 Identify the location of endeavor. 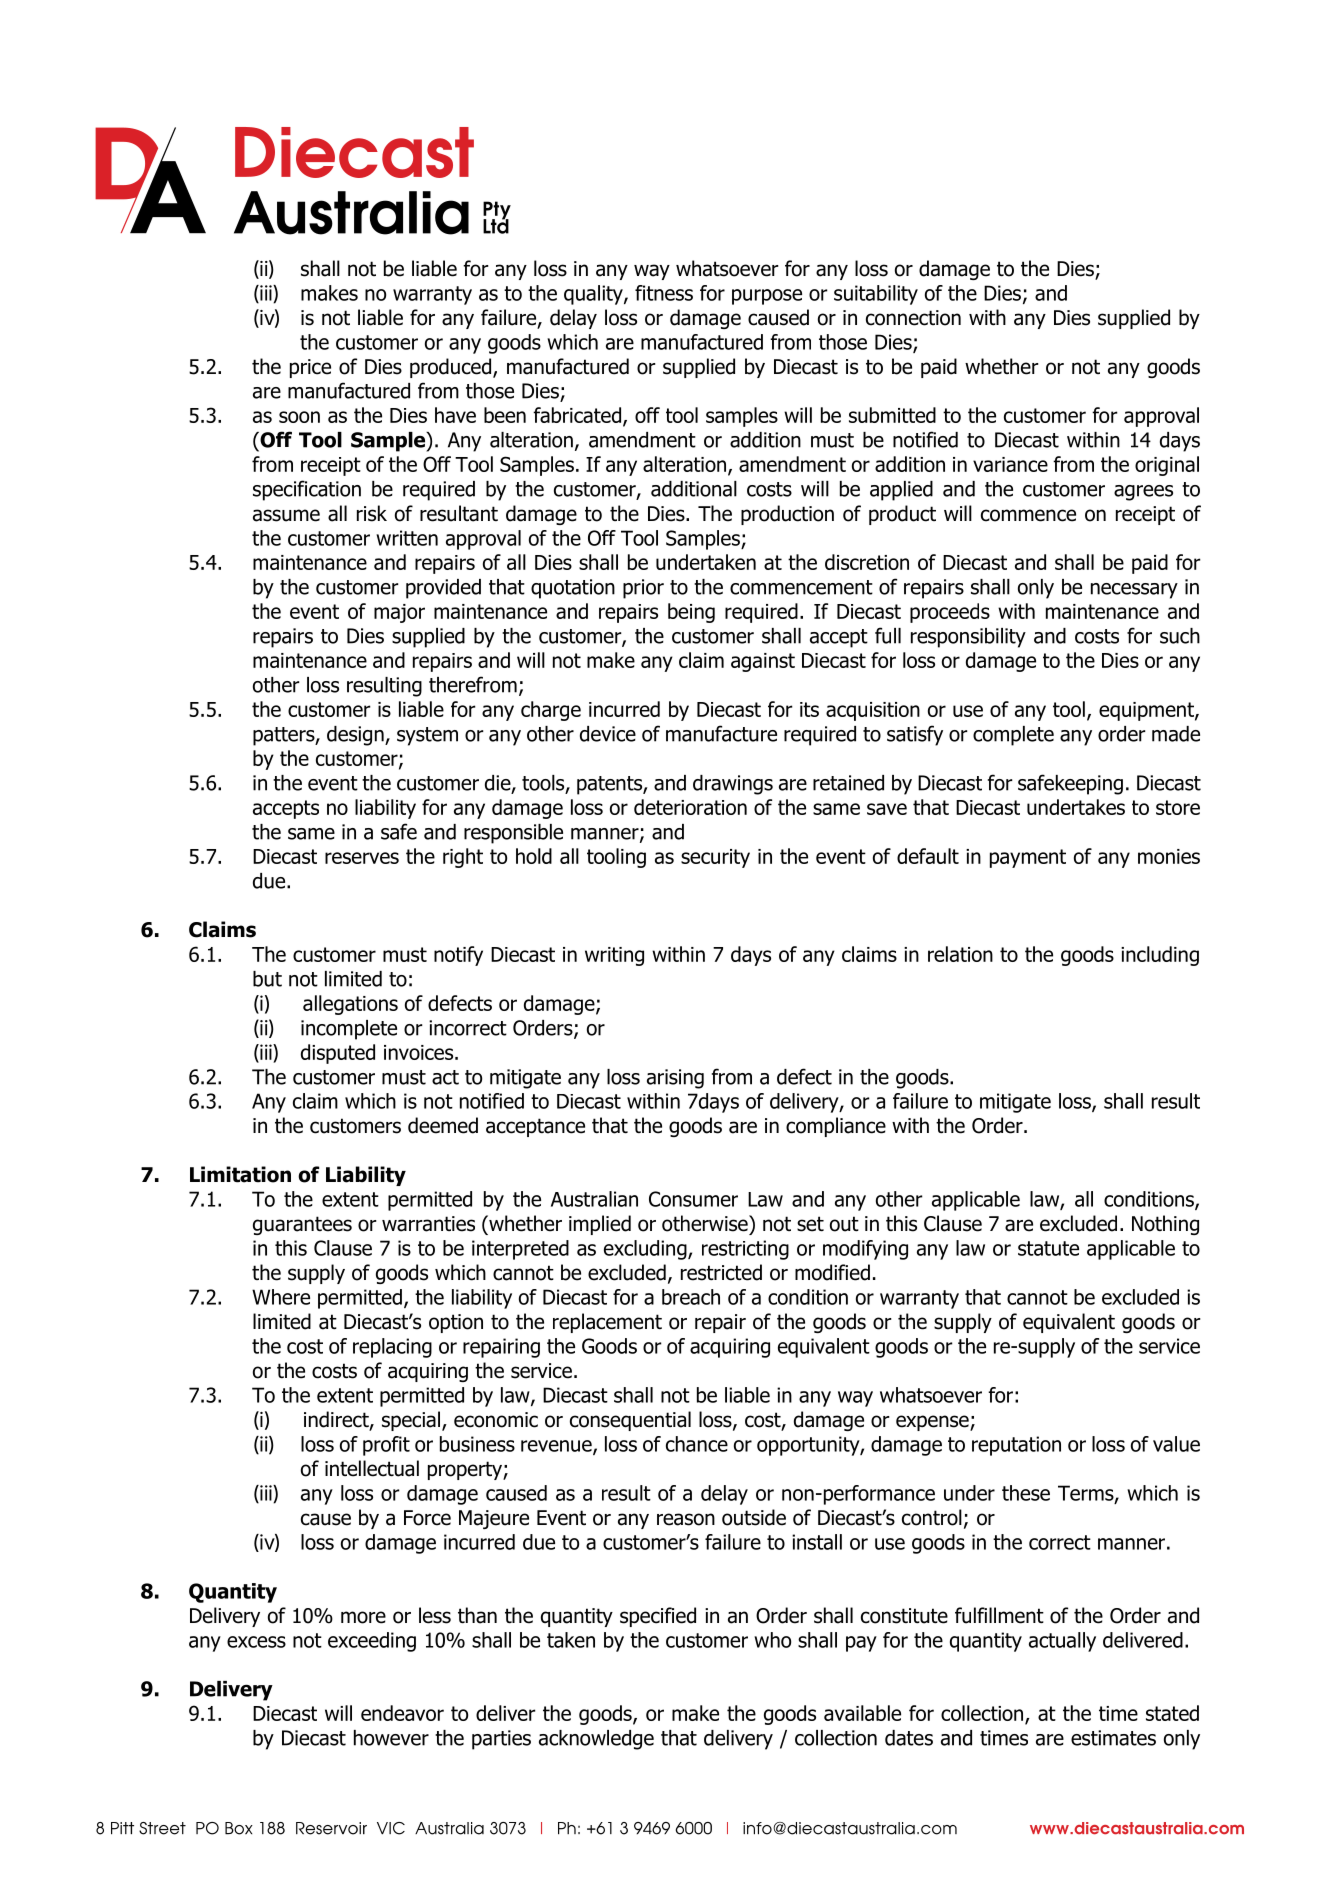
(402, 1713).
